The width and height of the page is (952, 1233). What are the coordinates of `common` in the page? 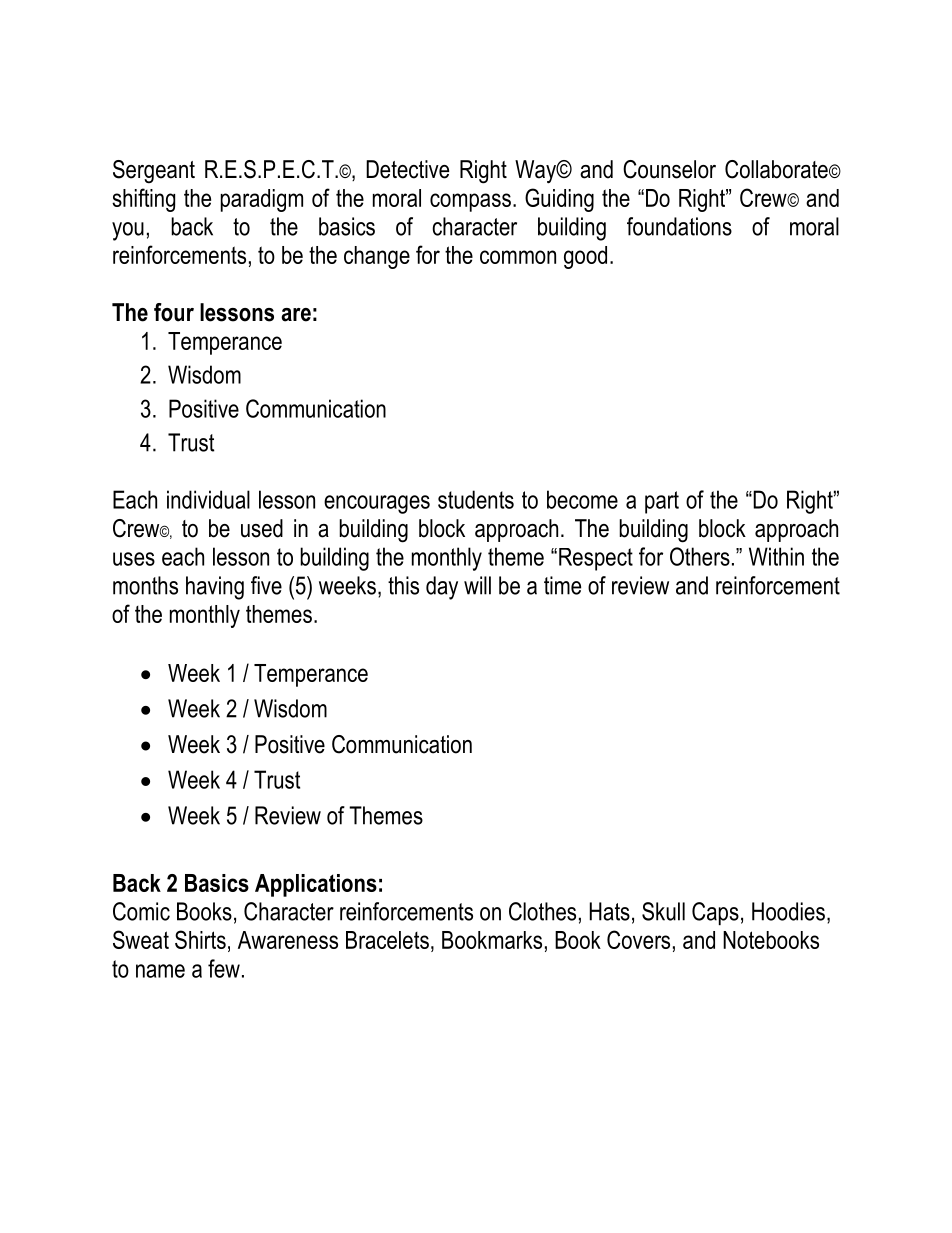 It's located at (518, 257).
